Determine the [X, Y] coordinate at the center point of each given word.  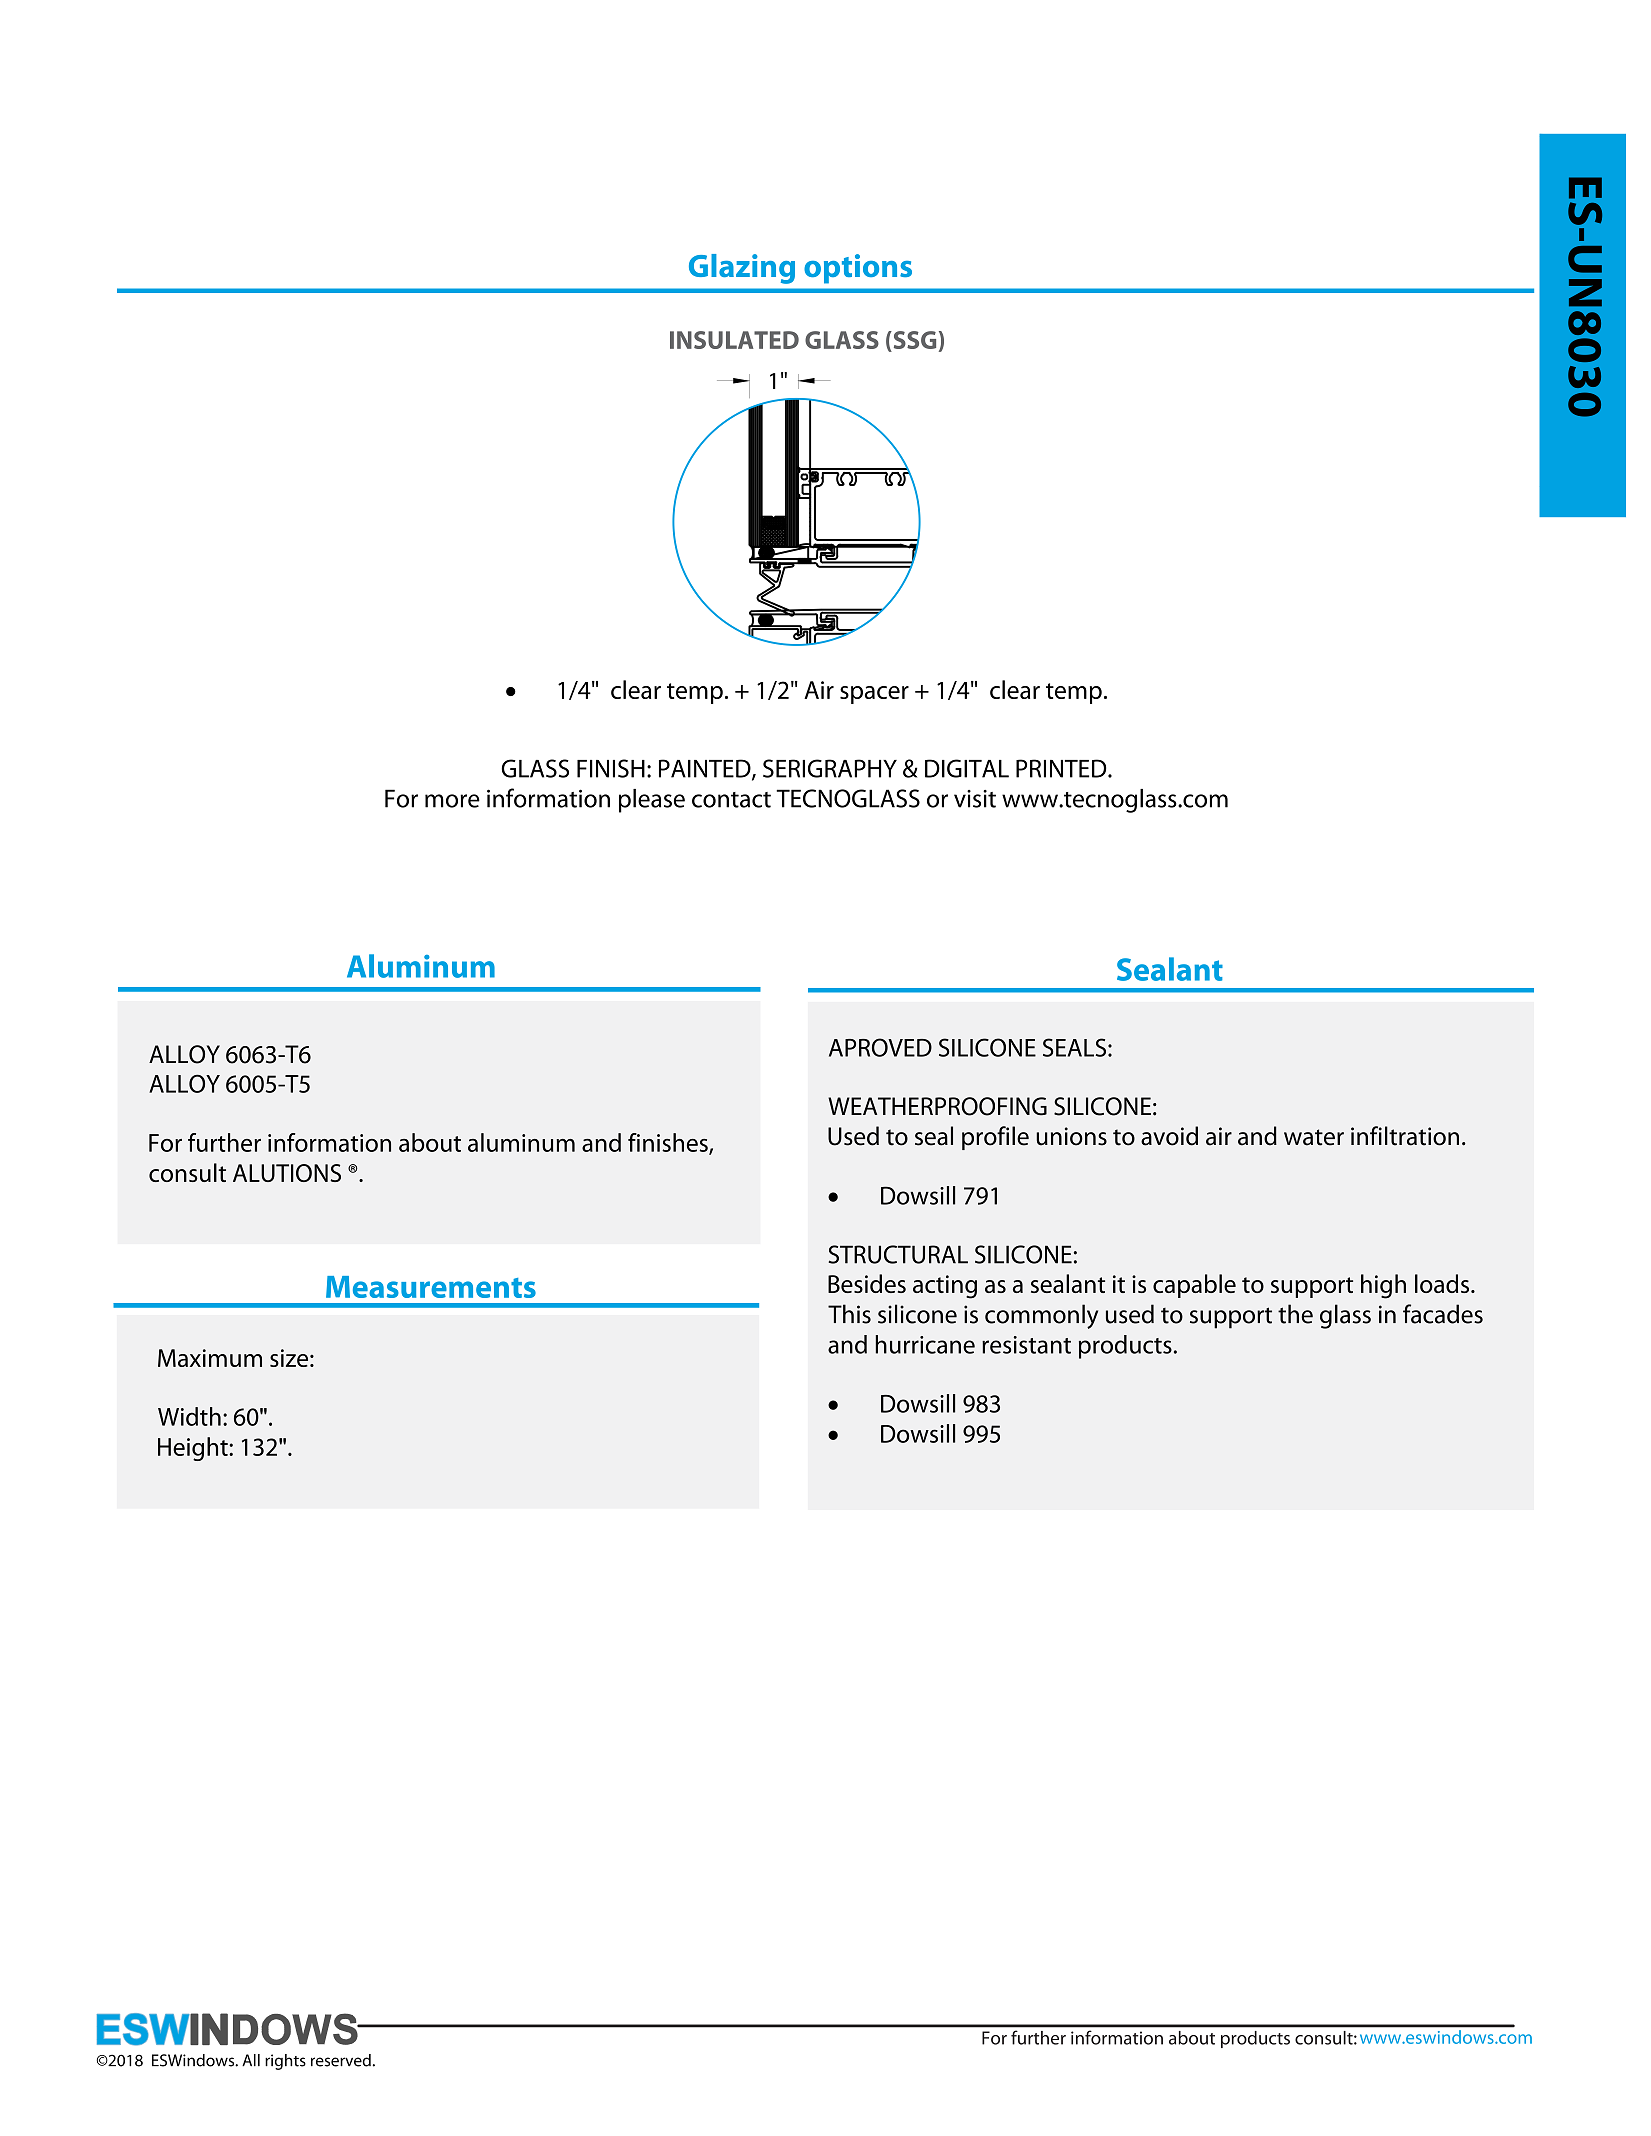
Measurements [431, 1287]
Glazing [742, 269]
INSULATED [734, 340]
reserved [341, 2060]
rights [285, 2062]
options [858, 269]
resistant [1026, 1345]
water [1314, 1137]
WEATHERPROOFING [937, 1106]
